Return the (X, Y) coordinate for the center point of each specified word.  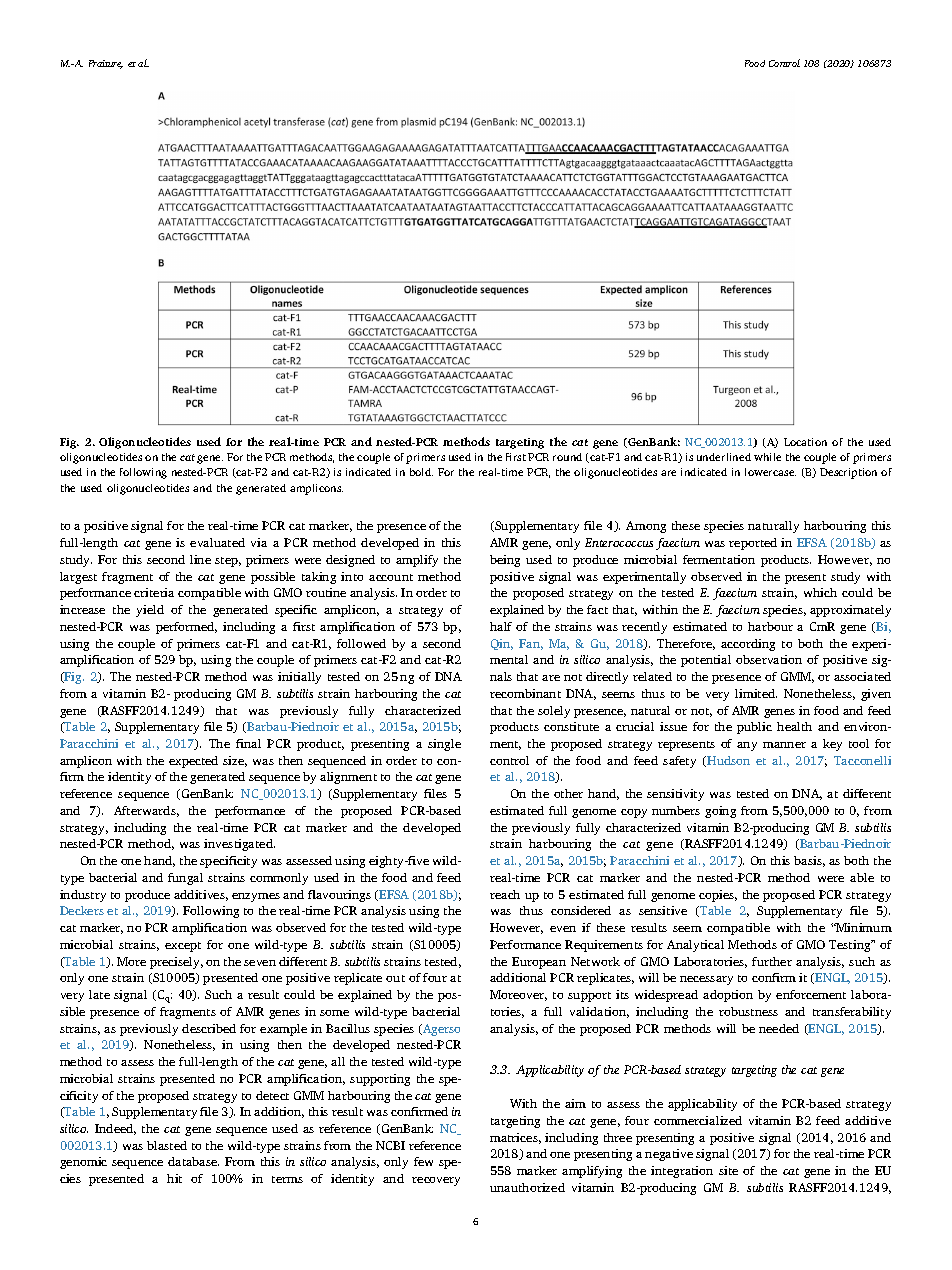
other (568, 793)
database (193, 1161)
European (539, 963)
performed (186, 628)
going (720, 812)
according (748, 645)
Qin (502, 644)
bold (421, 472)
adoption (728, 996)
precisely (176, 963)
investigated (239, 845)
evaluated (217, 542)
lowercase (770, 472)
